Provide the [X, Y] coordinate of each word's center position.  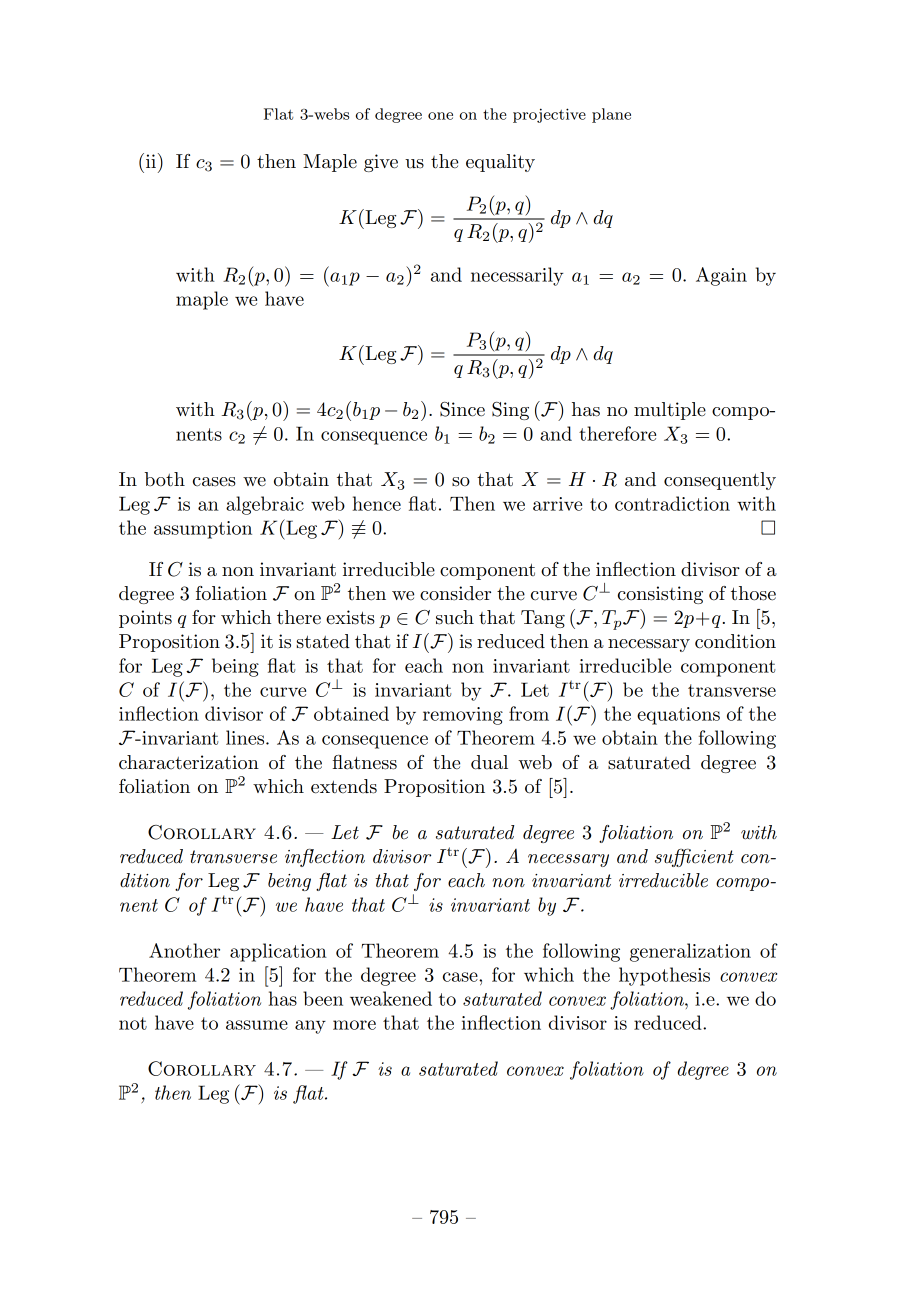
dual [489, 762]
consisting [660, 595]
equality [500, 163]
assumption [203, 530]
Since [462, 409]
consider [455, 593]
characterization [189, 762]
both [165, 479]
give [381, 163]
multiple [670, 411]
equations [678, 716]
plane [611, 115]
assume [257, 1025]
